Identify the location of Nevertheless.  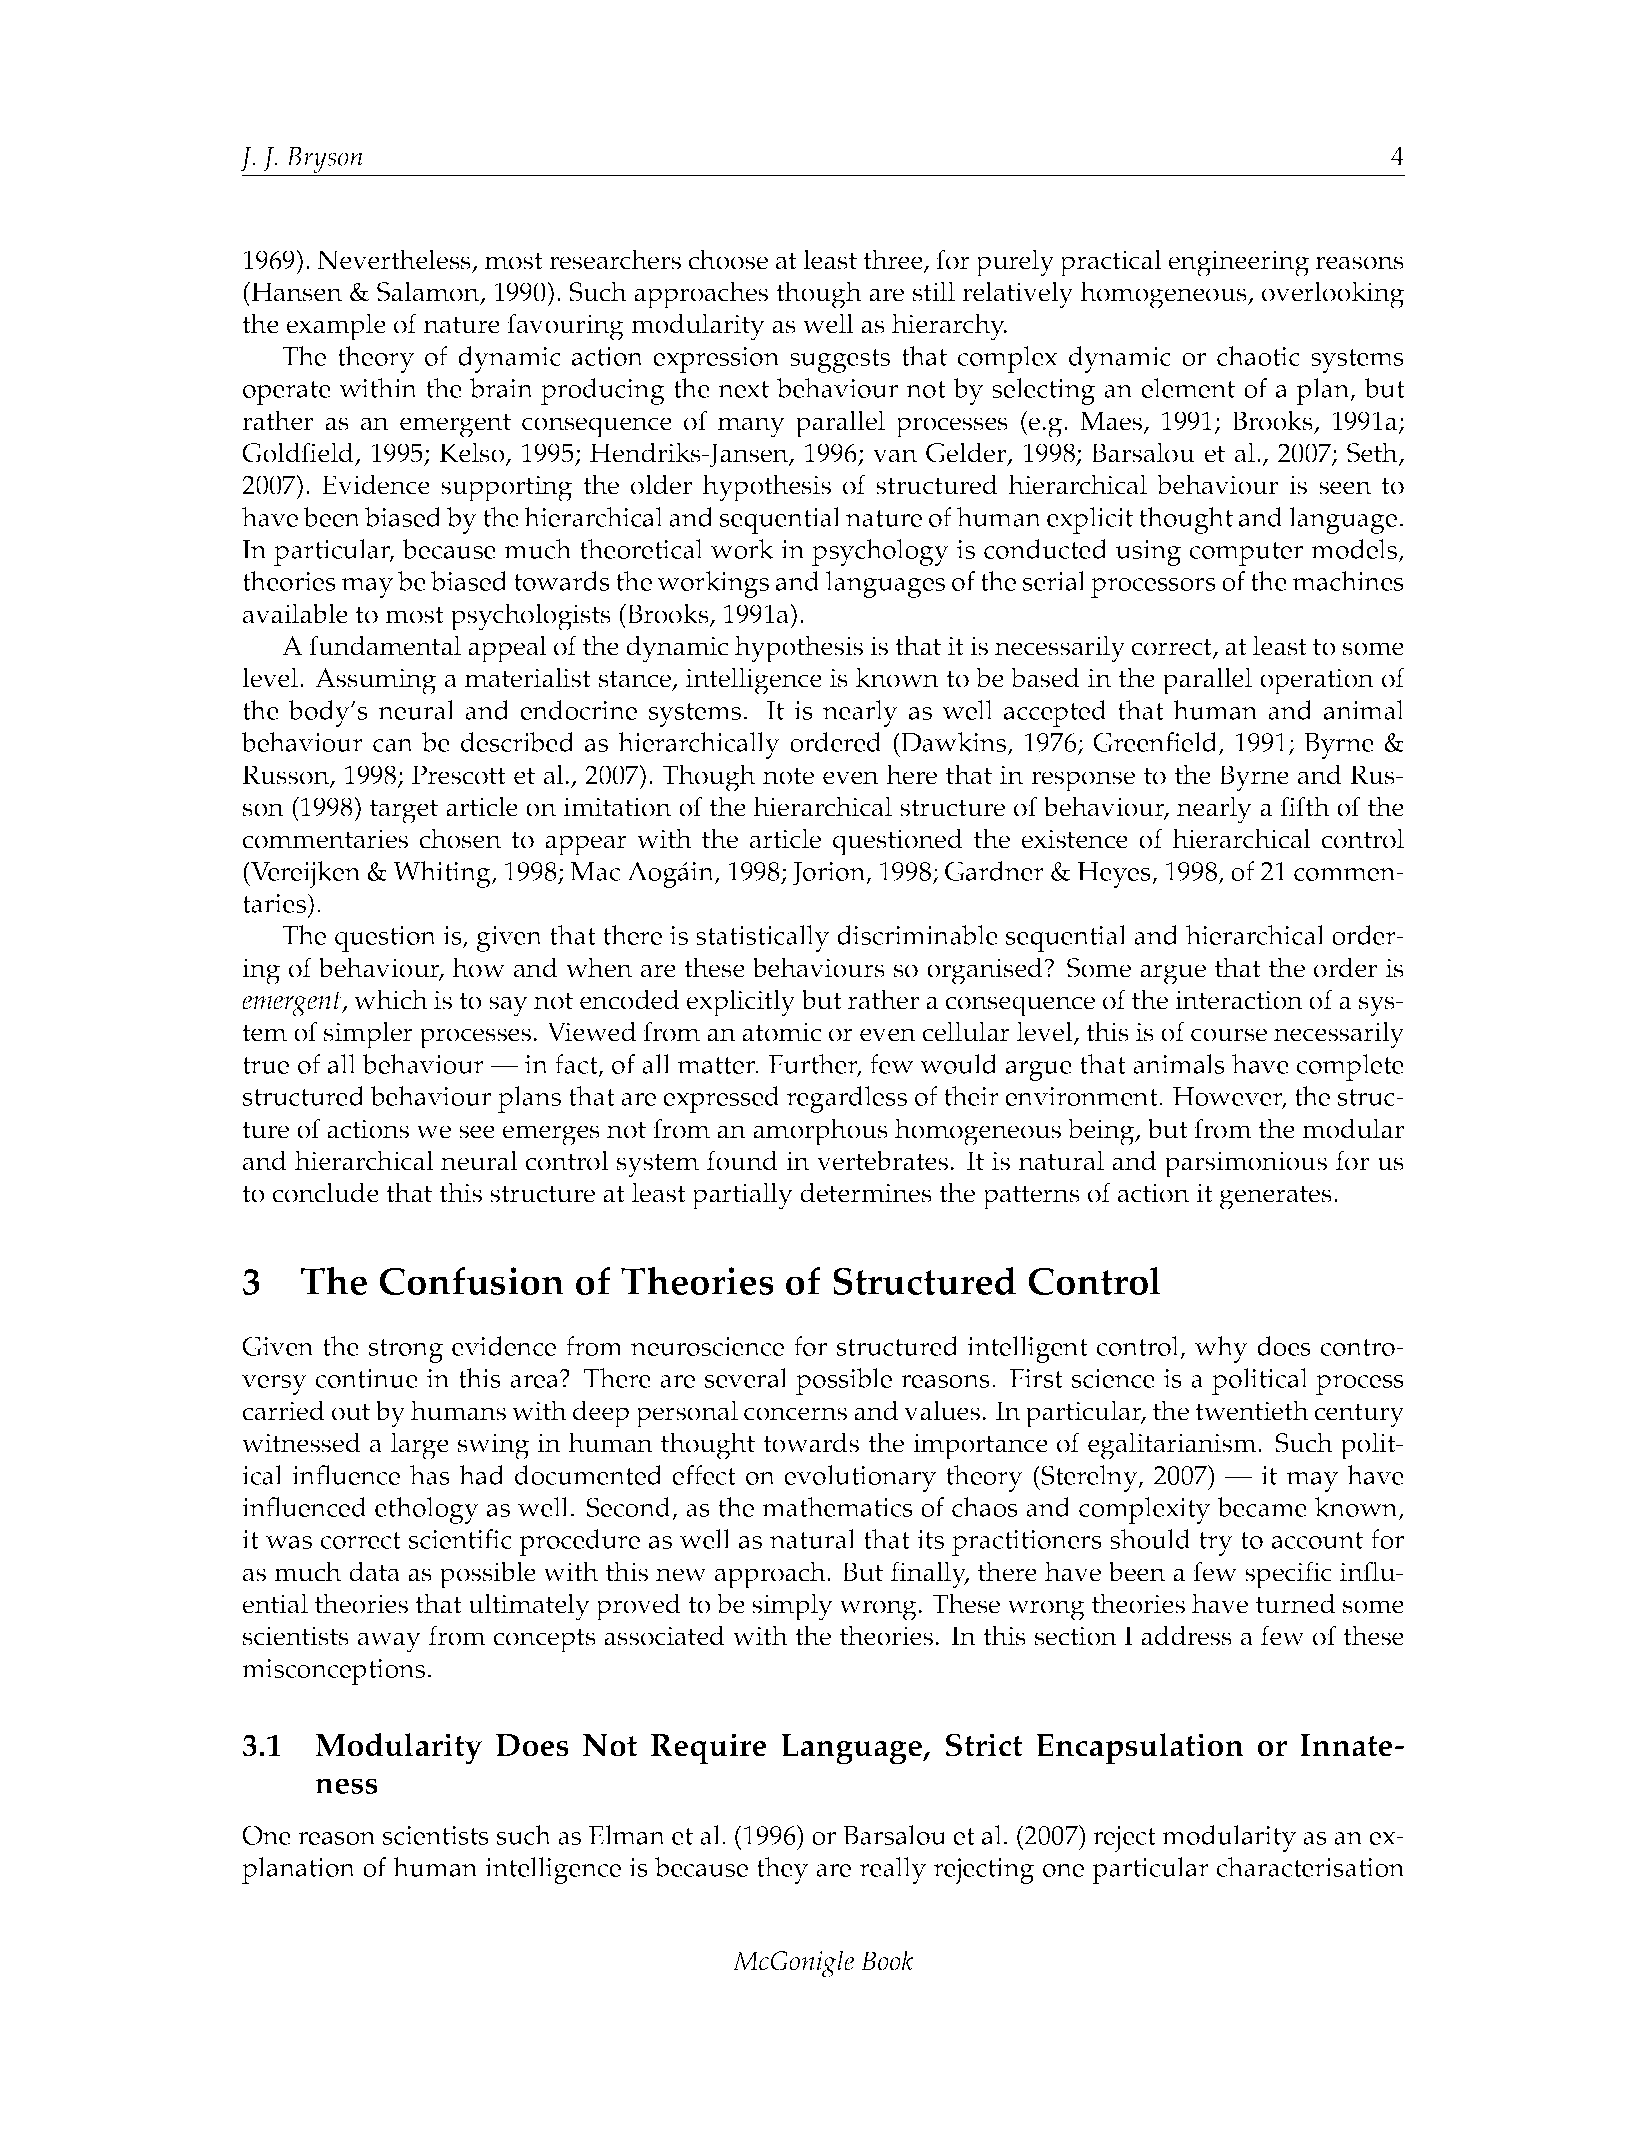
(395, 260).
